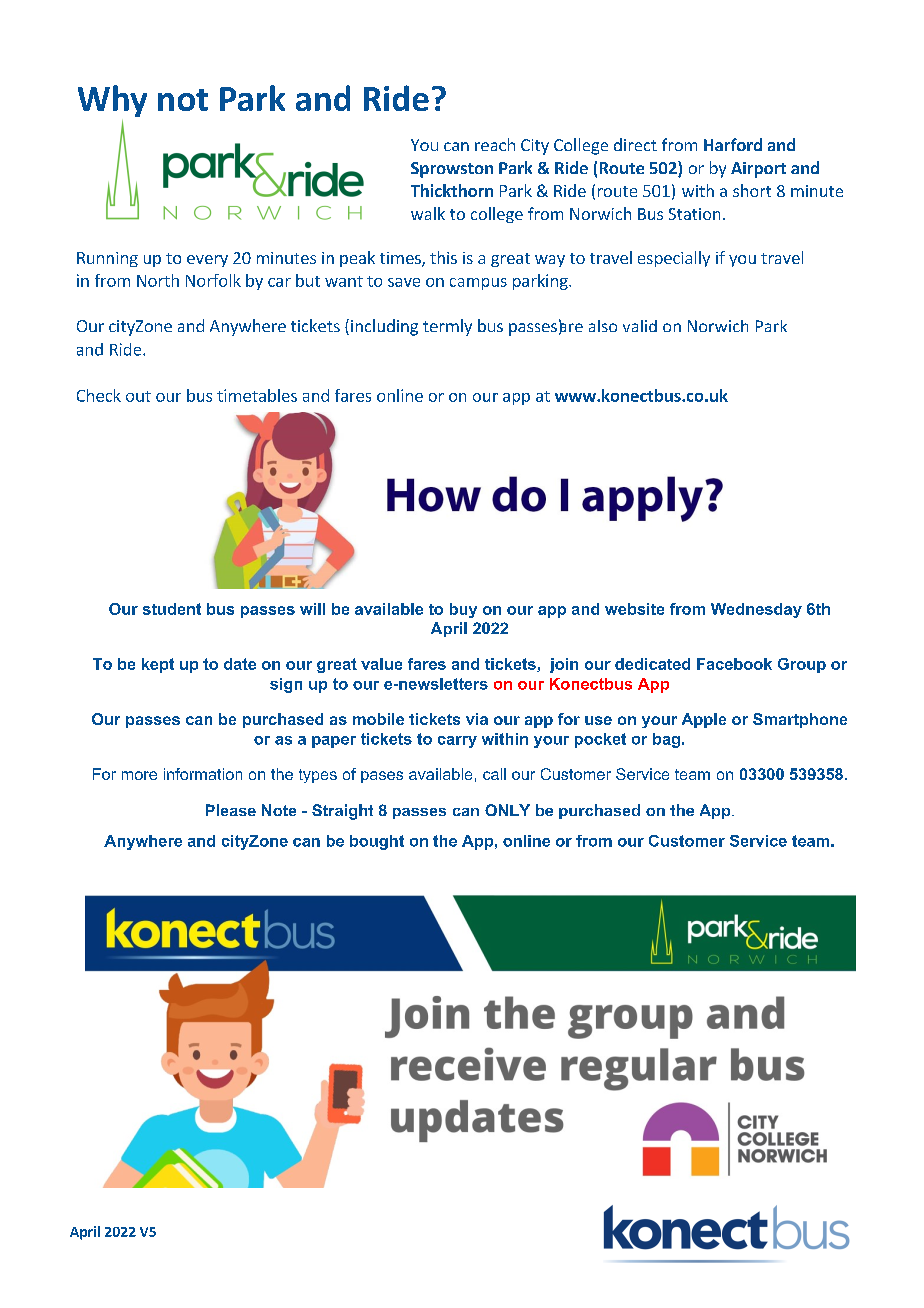 This screenshot has height=1308, width=924. I want to click on student, so click(172, 609).
